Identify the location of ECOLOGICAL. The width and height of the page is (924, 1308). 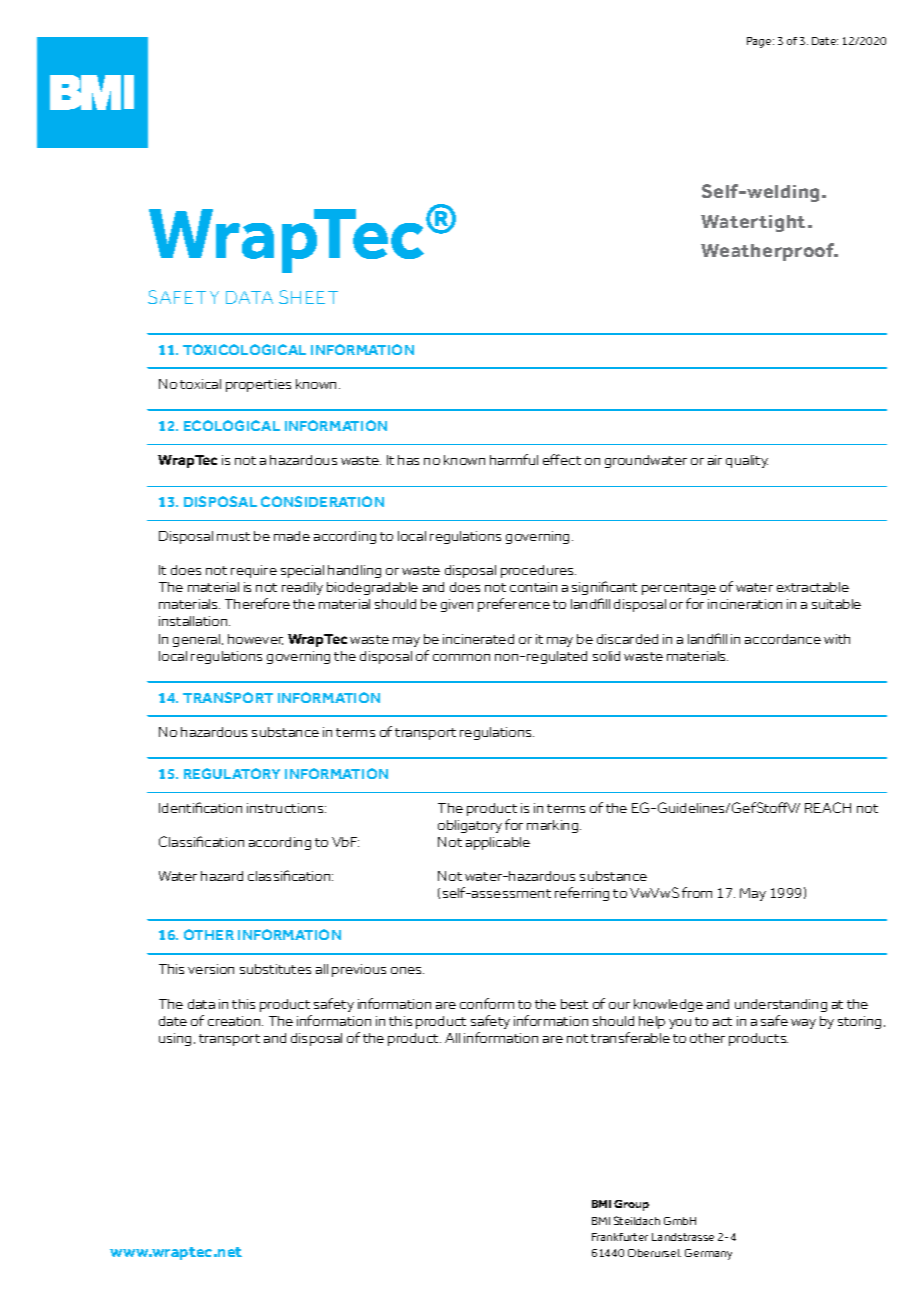
(232, 425).
